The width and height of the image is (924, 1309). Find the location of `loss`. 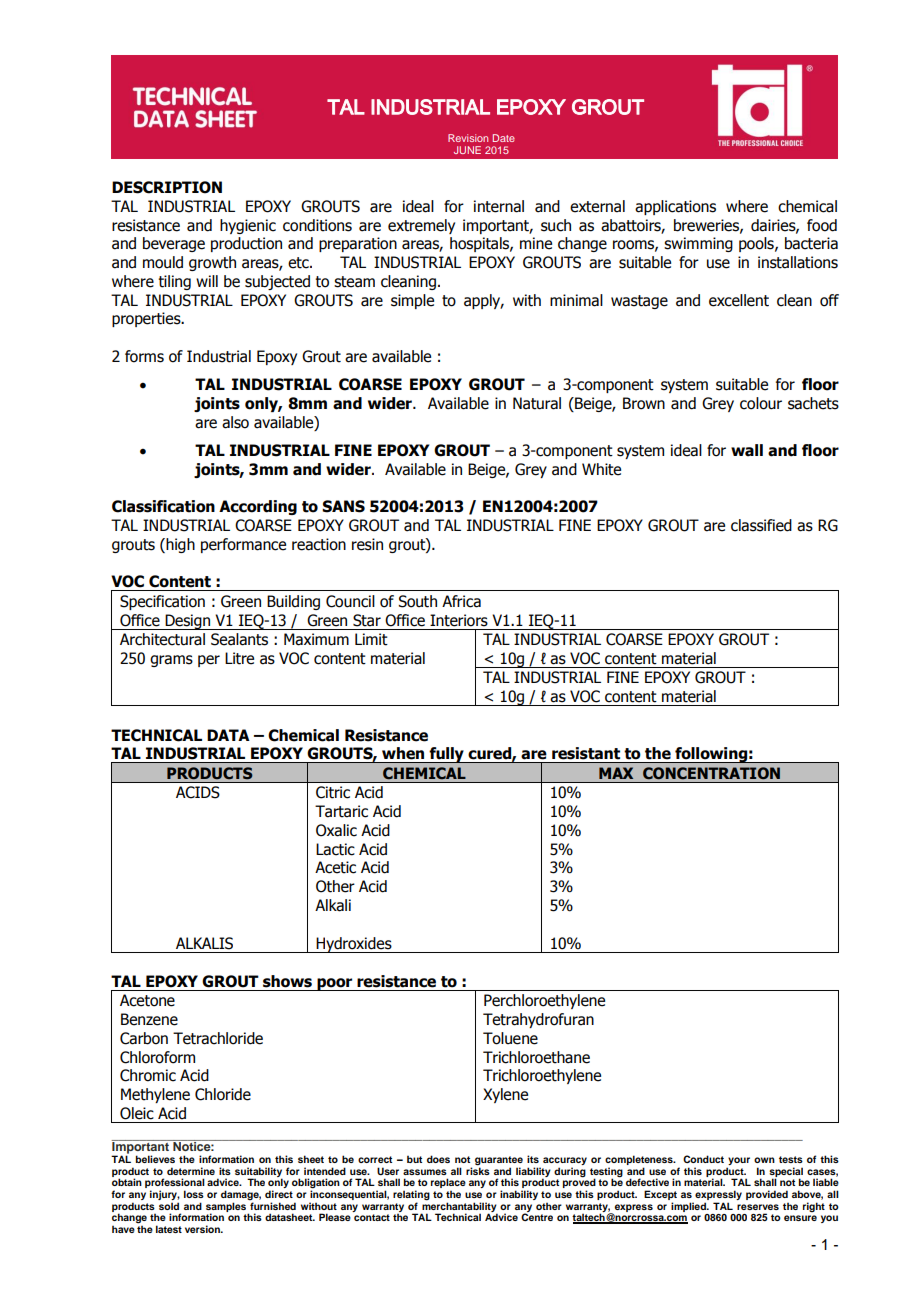

loss is located at coordinates (194, 1194).
